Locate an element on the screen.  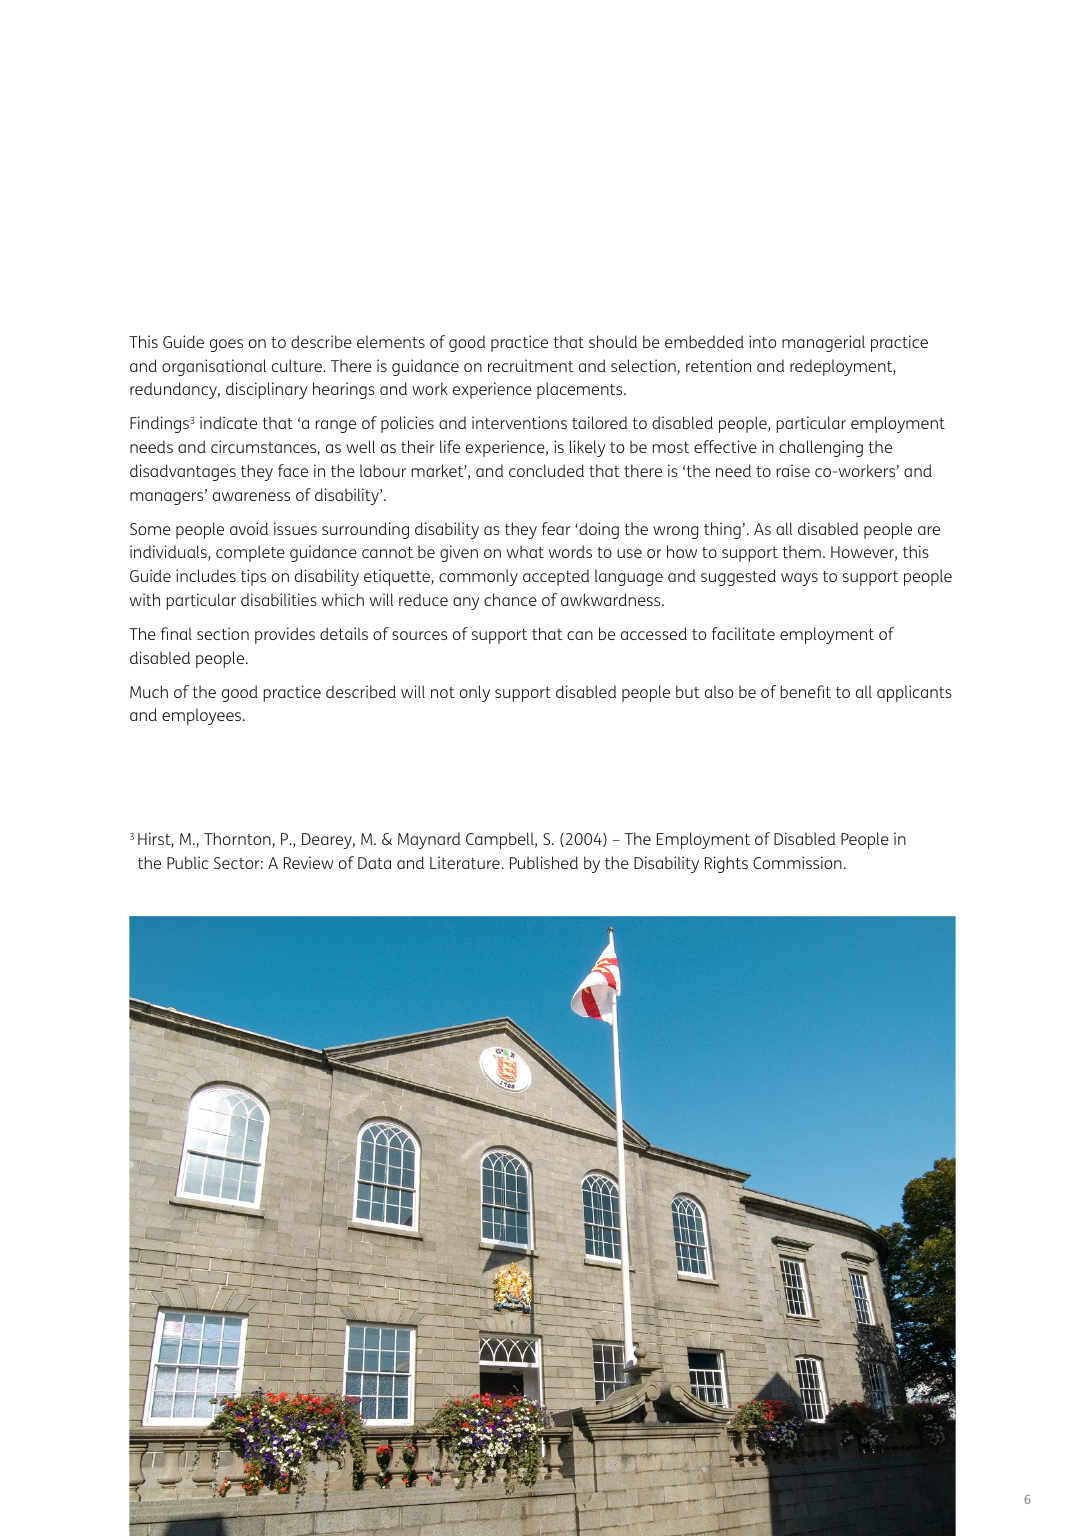
complete is located at coordinates (250, 553).
